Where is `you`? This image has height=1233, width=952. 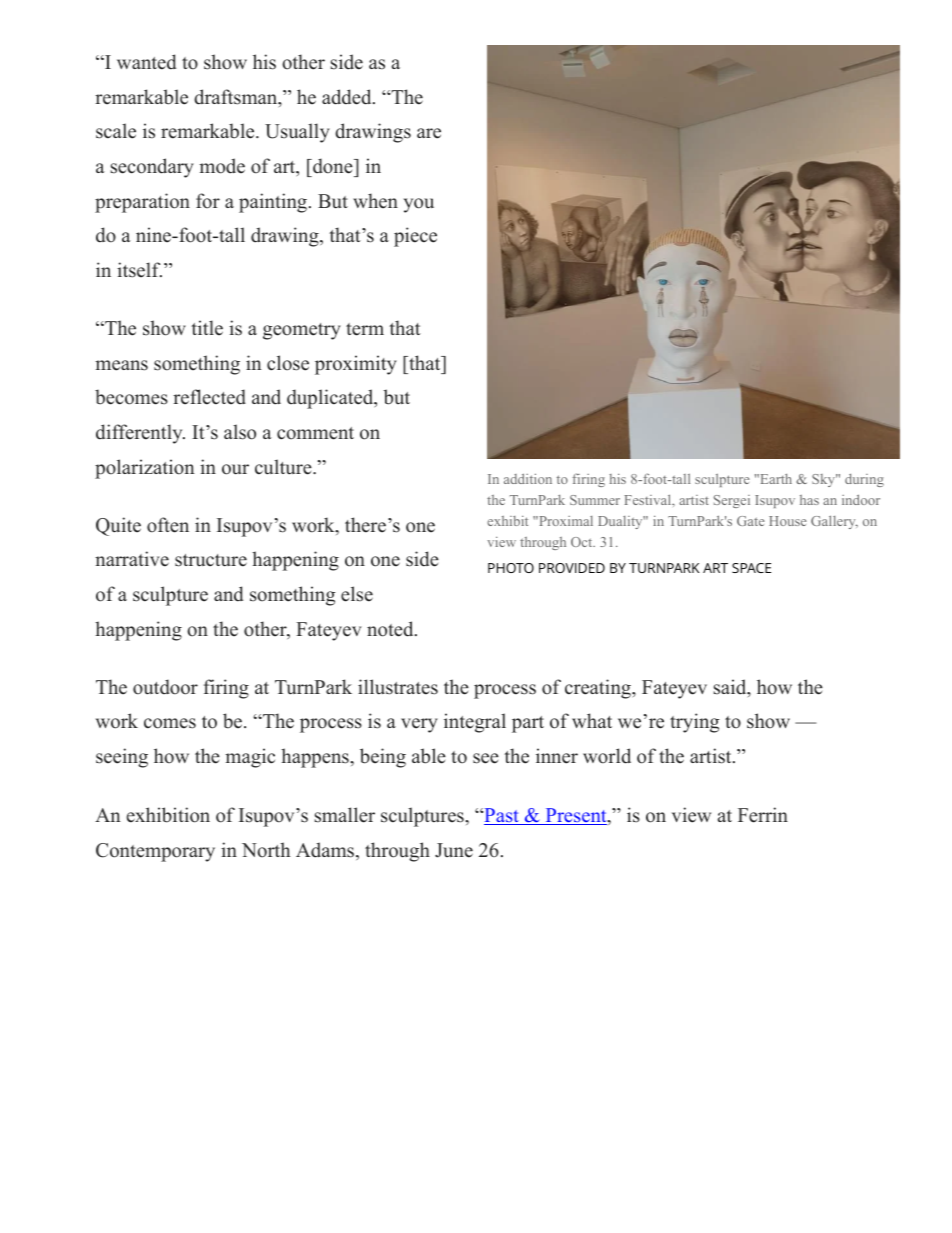 you is located at coordinates (419, 205).
